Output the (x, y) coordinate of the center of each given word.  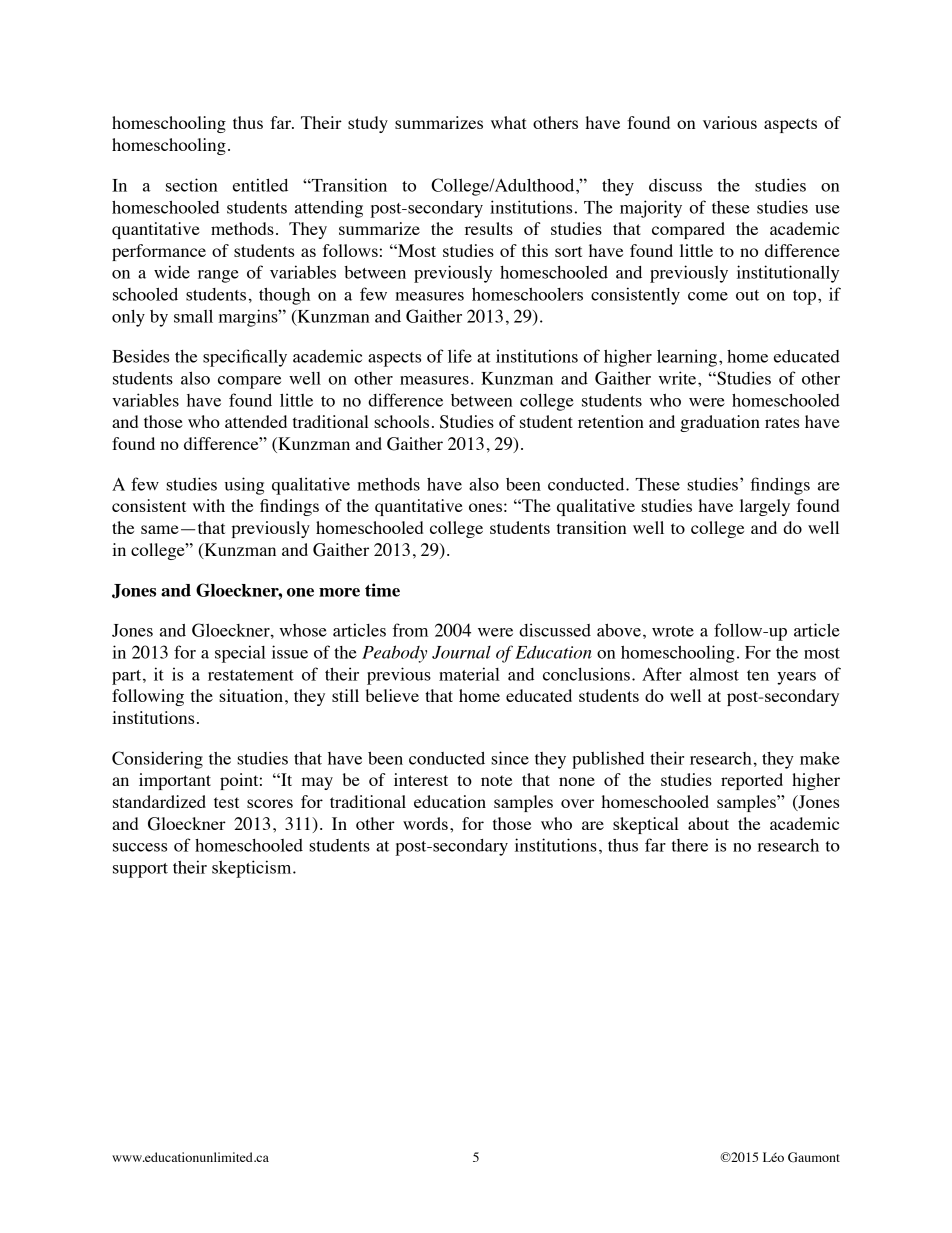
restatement (251, 675)
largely (765, 507)
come (708, 296)
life (460, 356)
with (209, 505)
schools (401, 421)
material (469, 674)
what (508, 122)
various (730, 122)
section (192, 185)
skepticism (253, 869)
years (796, 678)
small (193, 316)
